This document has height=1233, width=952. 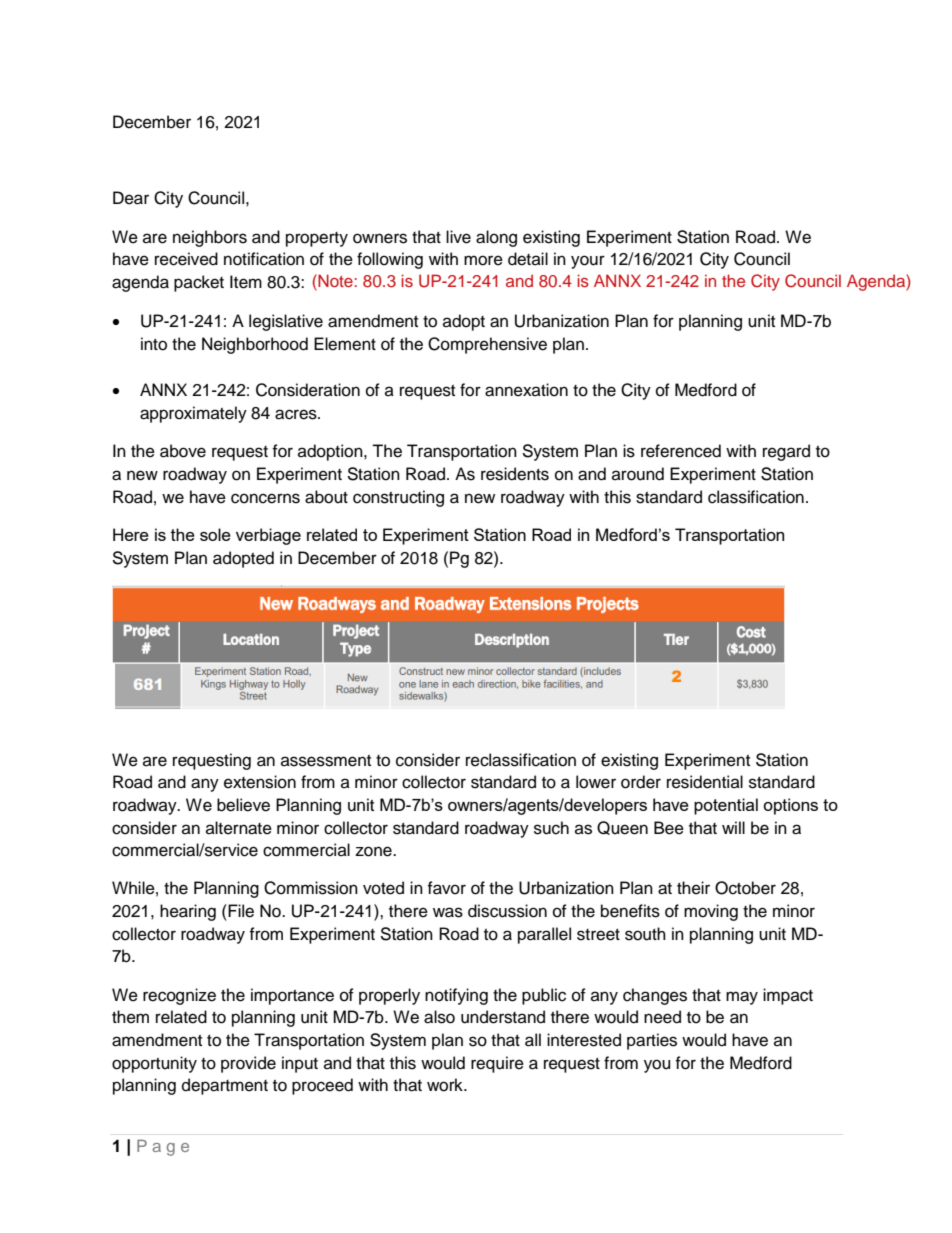 What do you see at coordinates (652, 1041) in the document?
I see `parties` at bounding box center [652, 1041].
